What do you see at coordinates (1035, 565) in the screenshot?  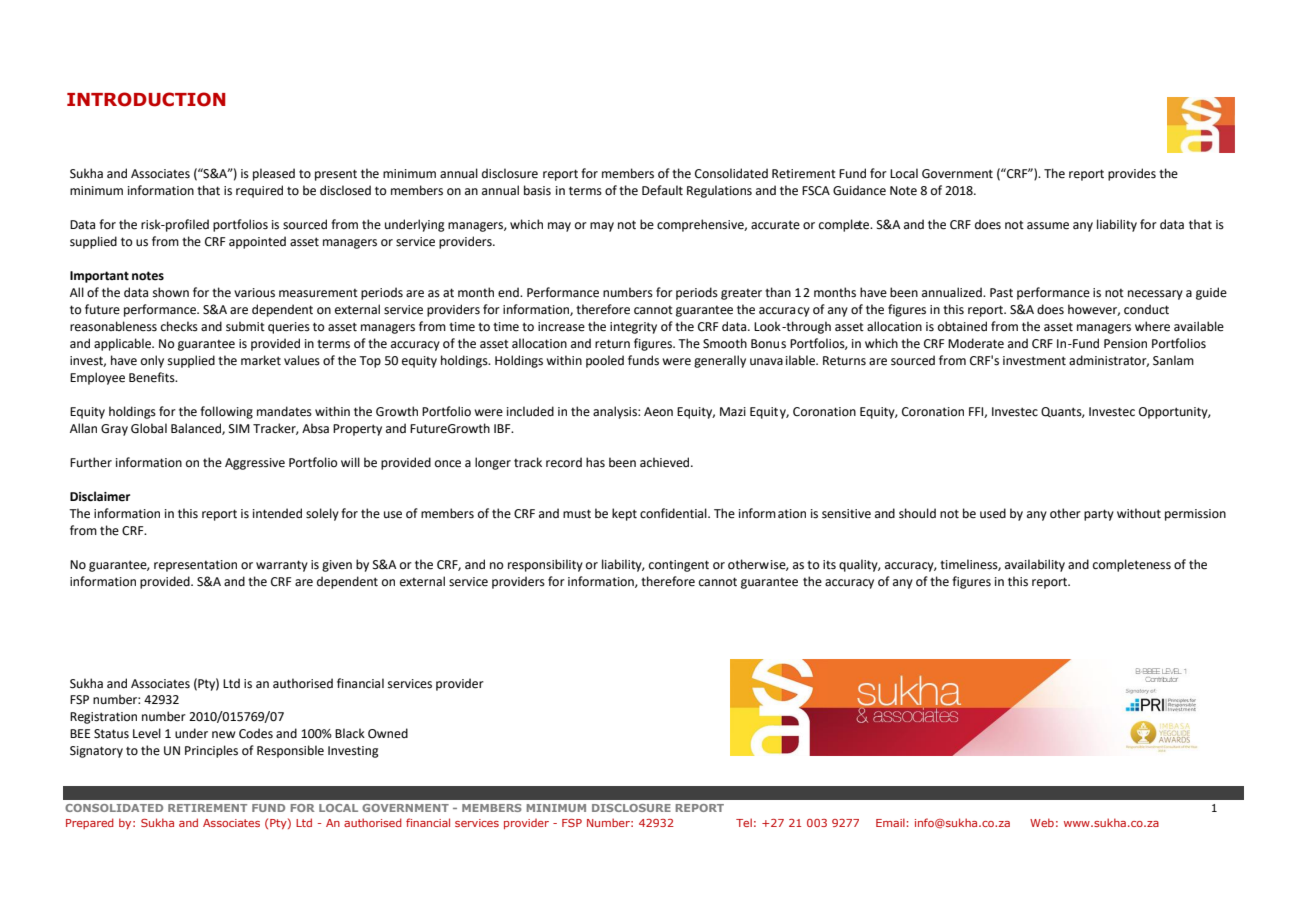 I see `availability` at bounding box center [1035, 565].
